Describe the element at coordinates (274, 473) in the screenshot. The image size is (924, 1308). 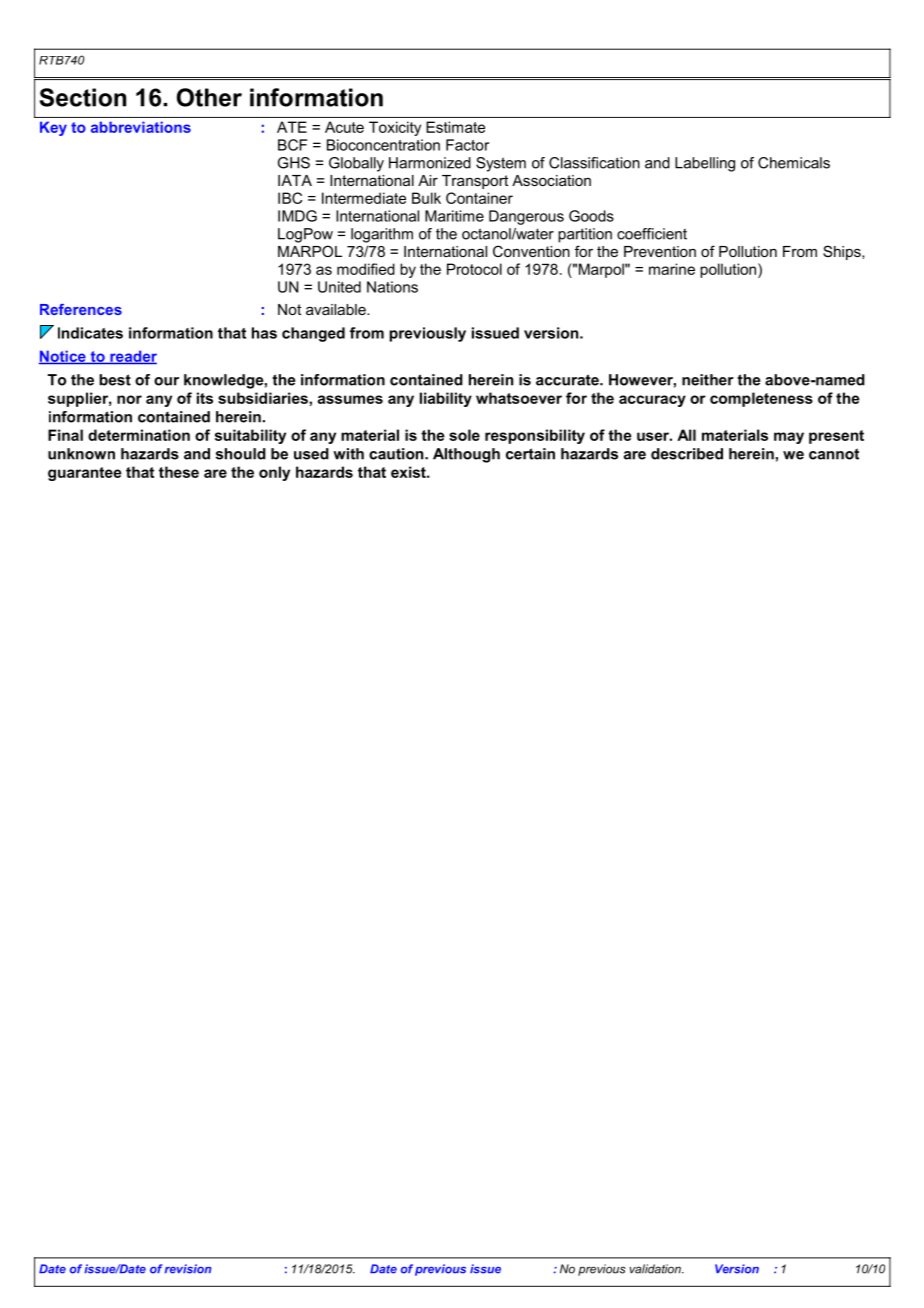
I see `only` at that location.
